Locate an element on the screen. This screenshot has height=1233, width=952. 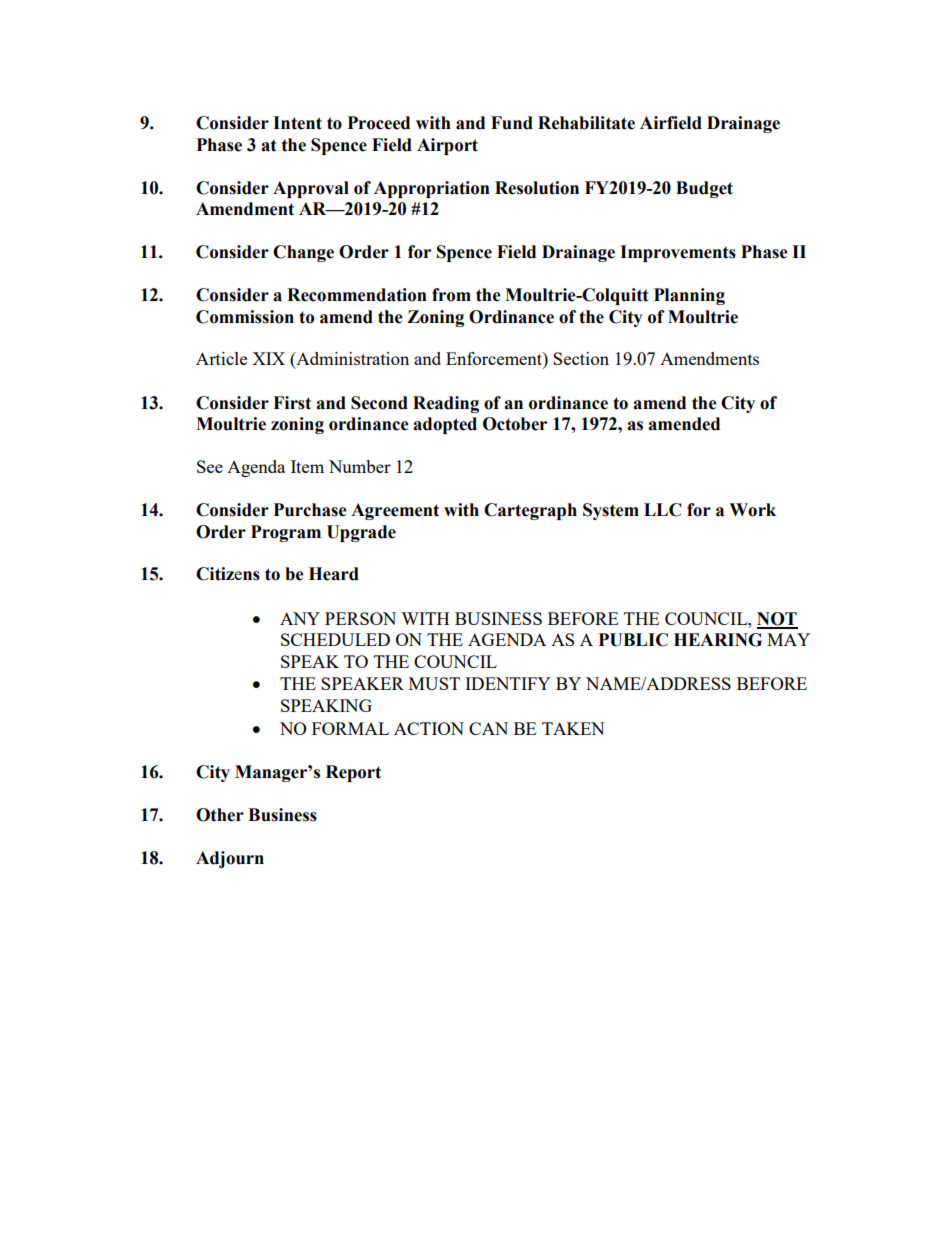
Budget is located at coordinates (704, 189).
